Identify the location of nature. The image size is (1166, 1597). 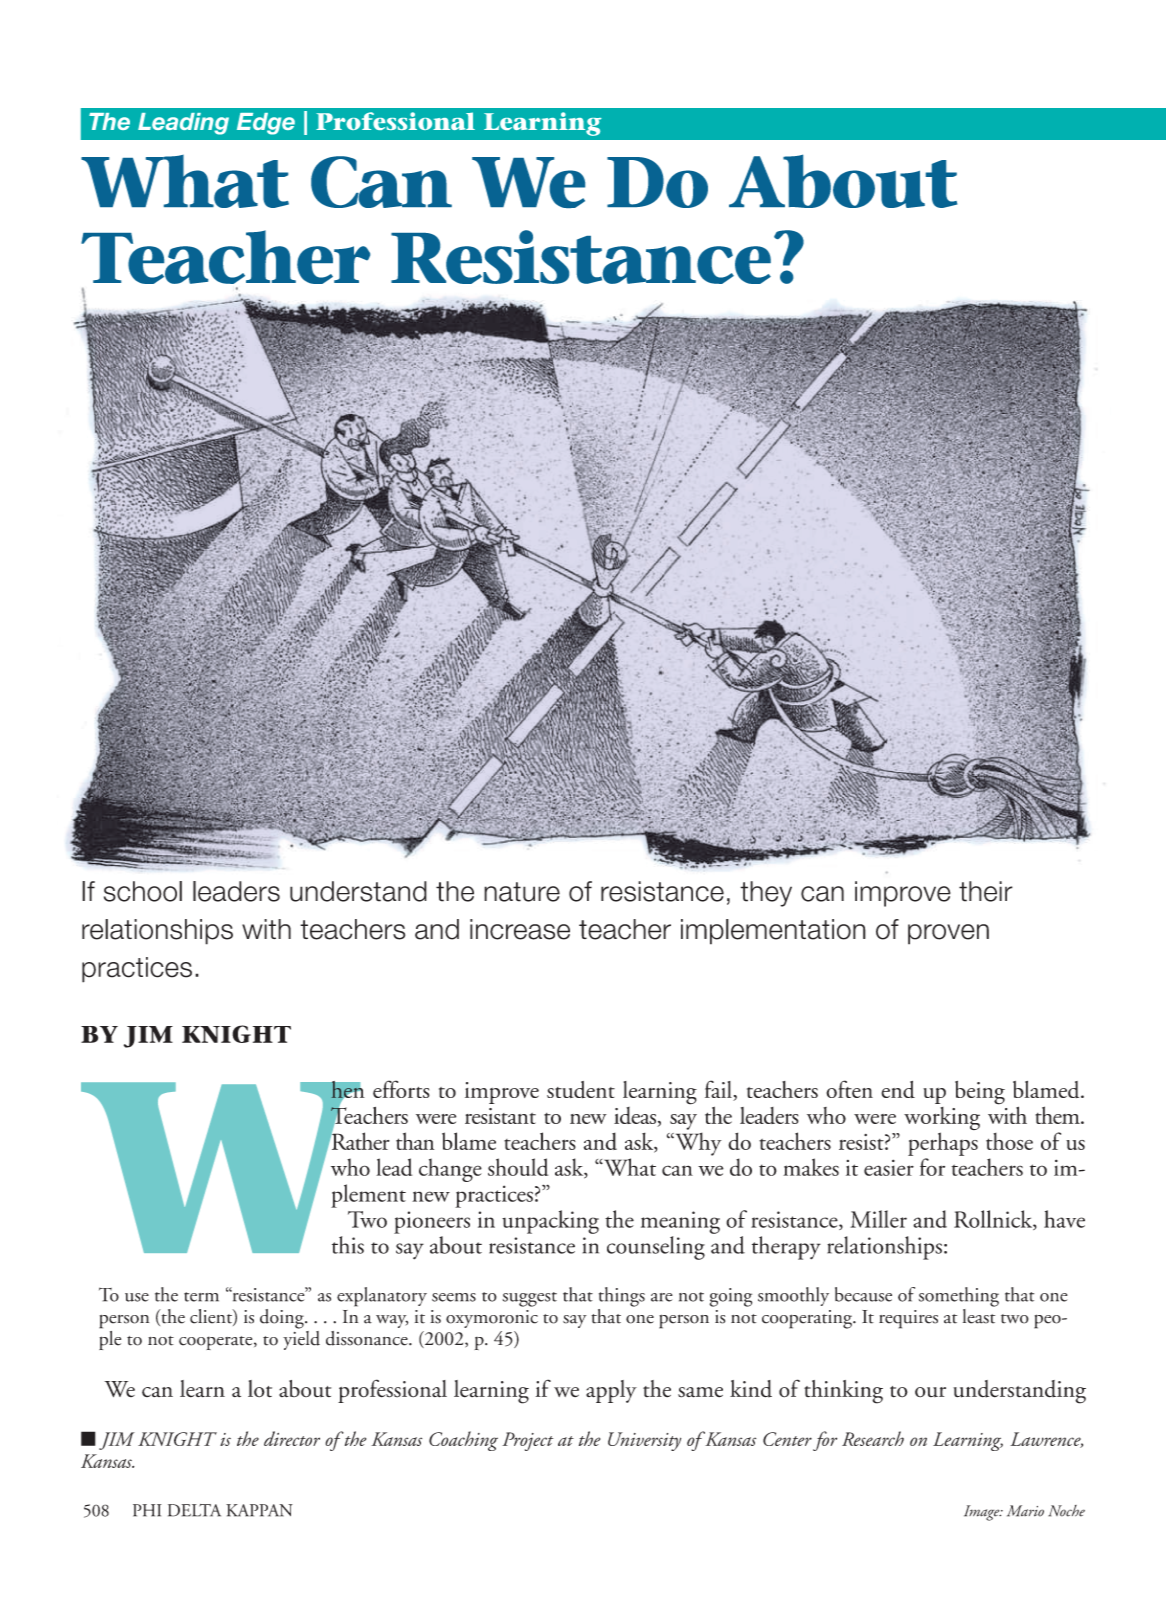
(522, 892).
